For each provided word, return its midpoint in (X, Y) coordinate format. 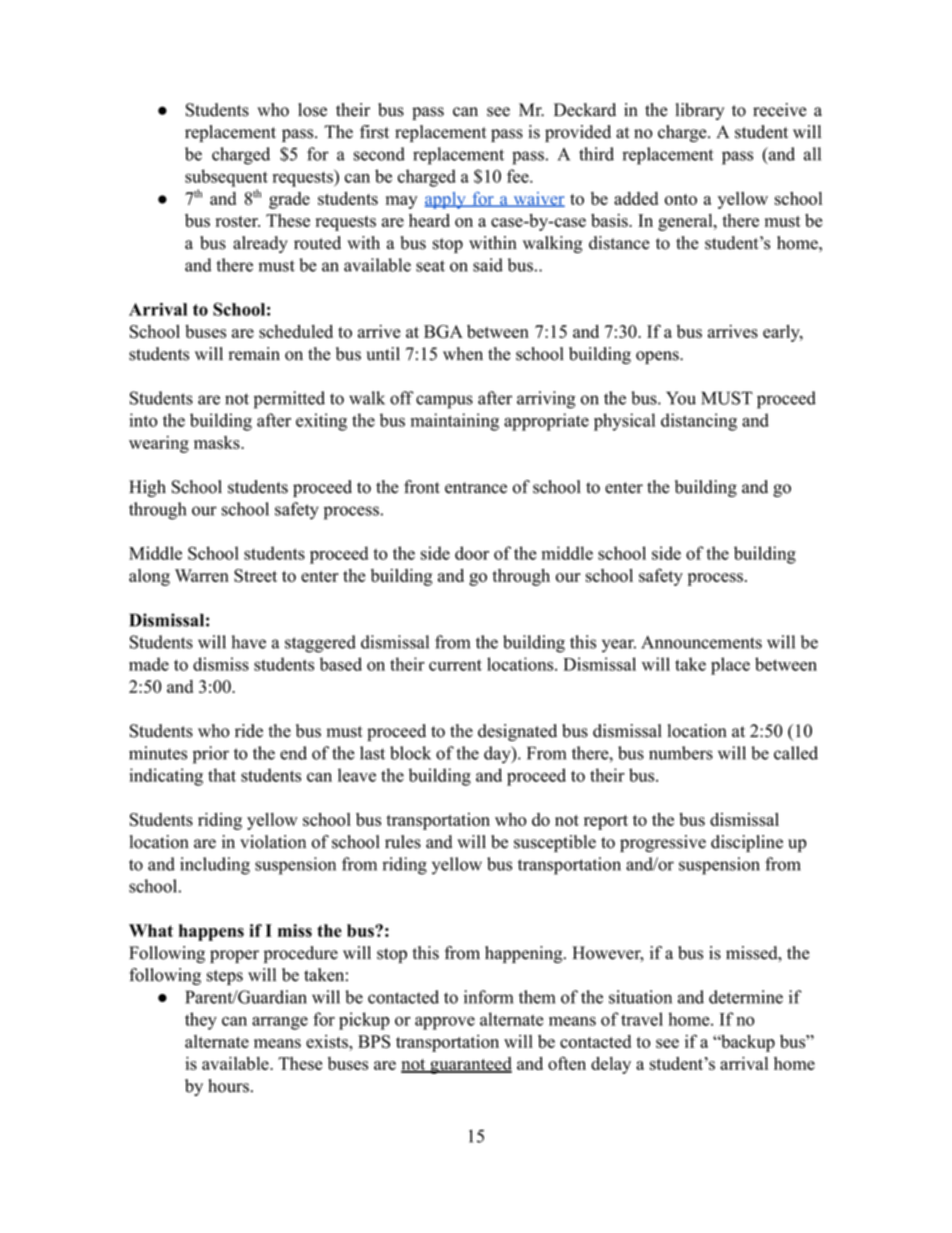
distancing (699, 422)
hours (228, 1086)
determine (746, 997)
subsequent (226, 178)
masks (218, 442)
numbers (681, 753)
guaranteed (470, 1065)
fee (519, 176)
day (498, 755)
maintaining (455, 422)
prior (211, 755)
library (700, 111)
